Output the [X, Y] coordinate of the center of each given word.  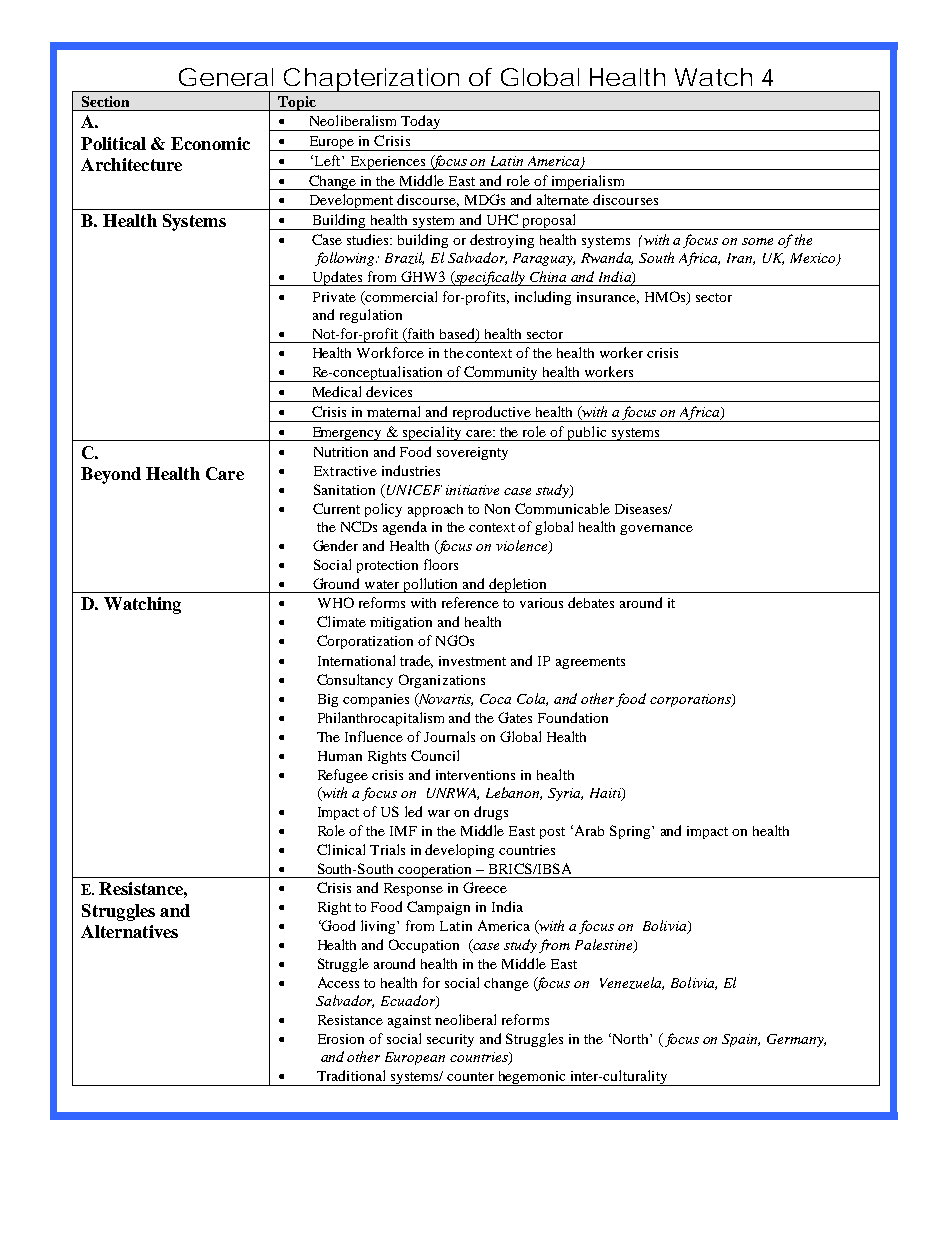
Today [421, 123]
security [450, 1040]
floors [441, 564]
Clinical [341, 849]
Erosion [341, 1039]
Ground [336, 583]
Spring [631, 832]
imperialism [588, 182]
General [226, 77]
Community [501, 374]
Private [334, 297]
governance [656, 530]
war [439, 813]
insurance [608, 298]
